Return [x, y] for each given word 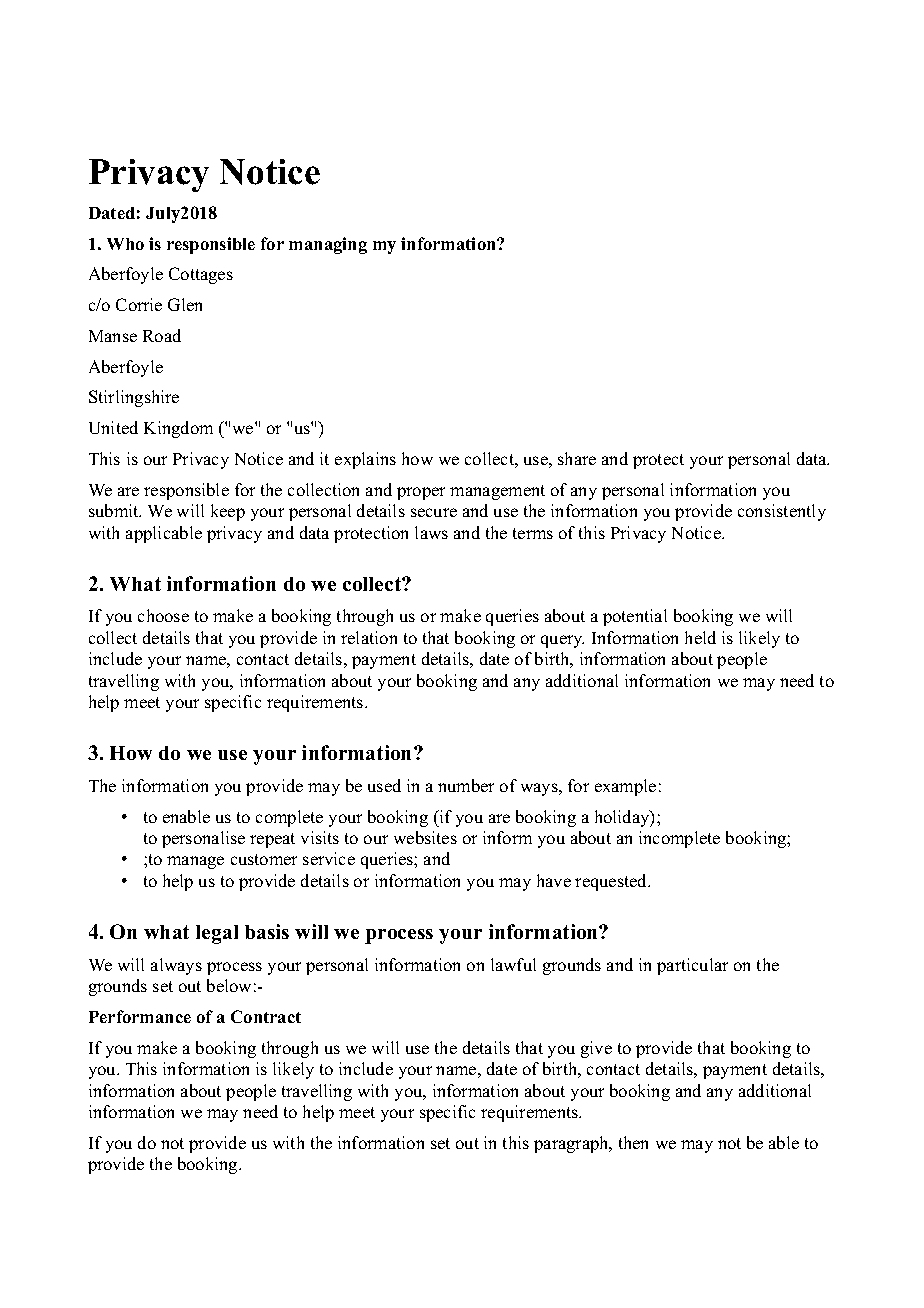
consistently [782, 512]
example [625, 787]
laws [431, 532]
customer [264, 859]
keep [228, 512]
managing [328, 245]
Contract [266, 1016]
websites [425, 837]
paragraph [572, 1144]
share [577, 458]
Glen [185, 304]
